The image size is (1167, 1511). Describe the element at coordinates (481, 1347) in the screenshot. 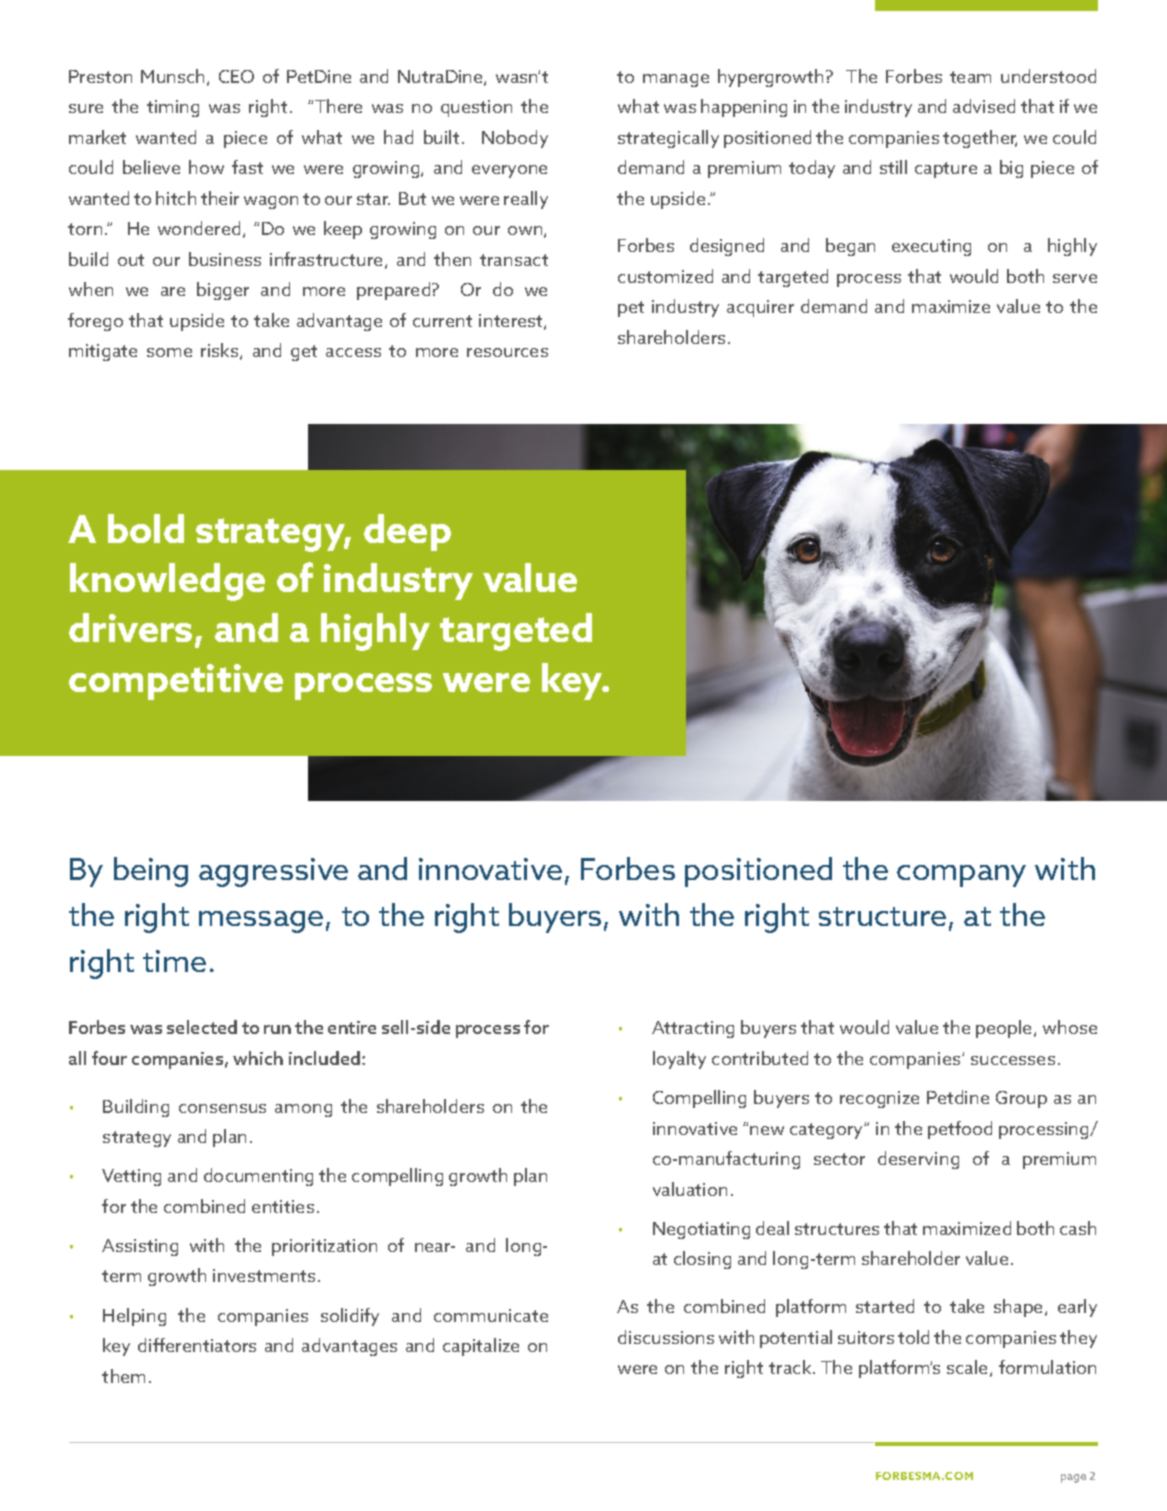

I see `capitalize` at that location.
